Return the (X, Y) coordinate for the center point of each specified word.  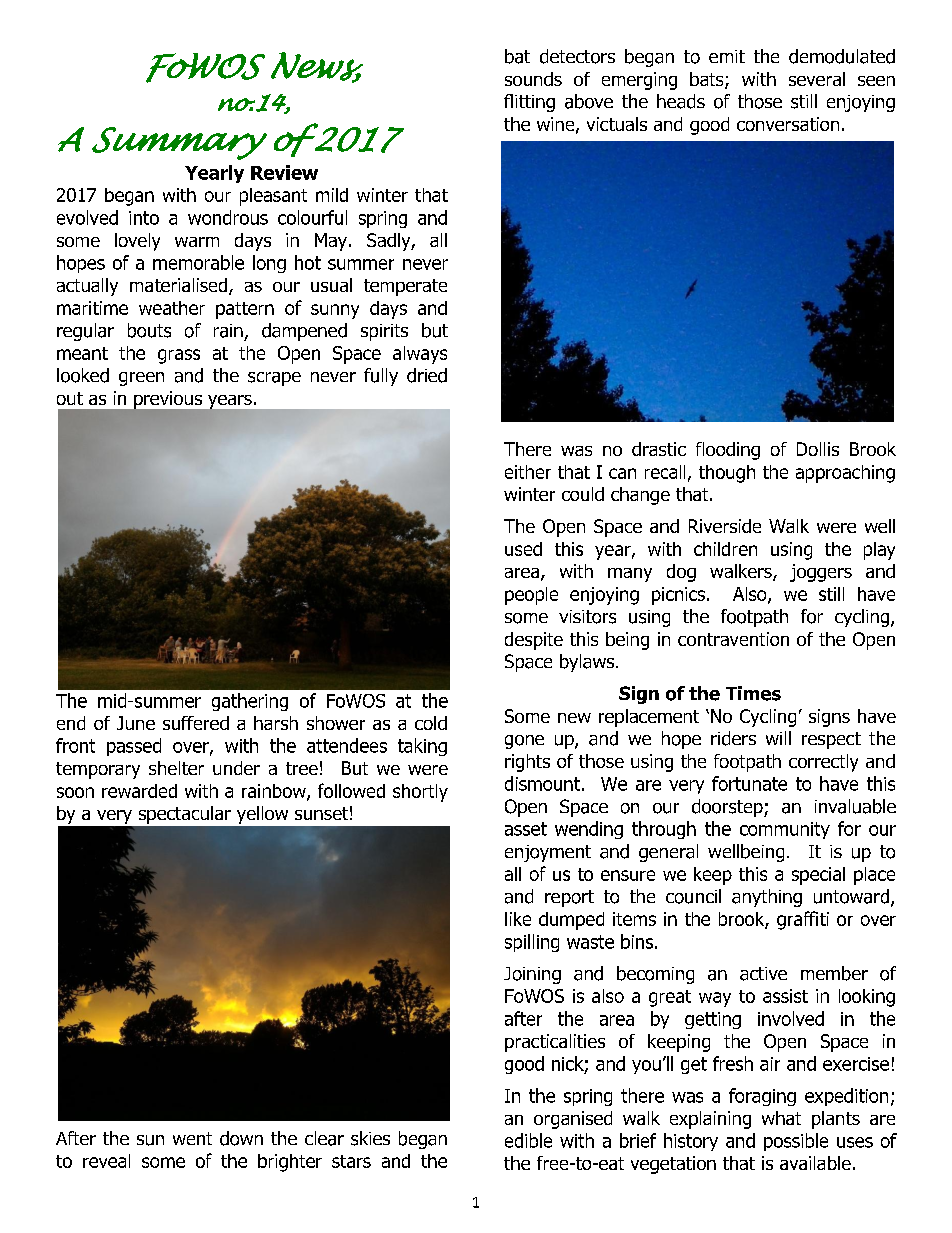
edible (528, 1140)
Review (284, 172)
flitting (529, 103)
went (192, 1138)
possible (796, 1142)
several (817, 79)
